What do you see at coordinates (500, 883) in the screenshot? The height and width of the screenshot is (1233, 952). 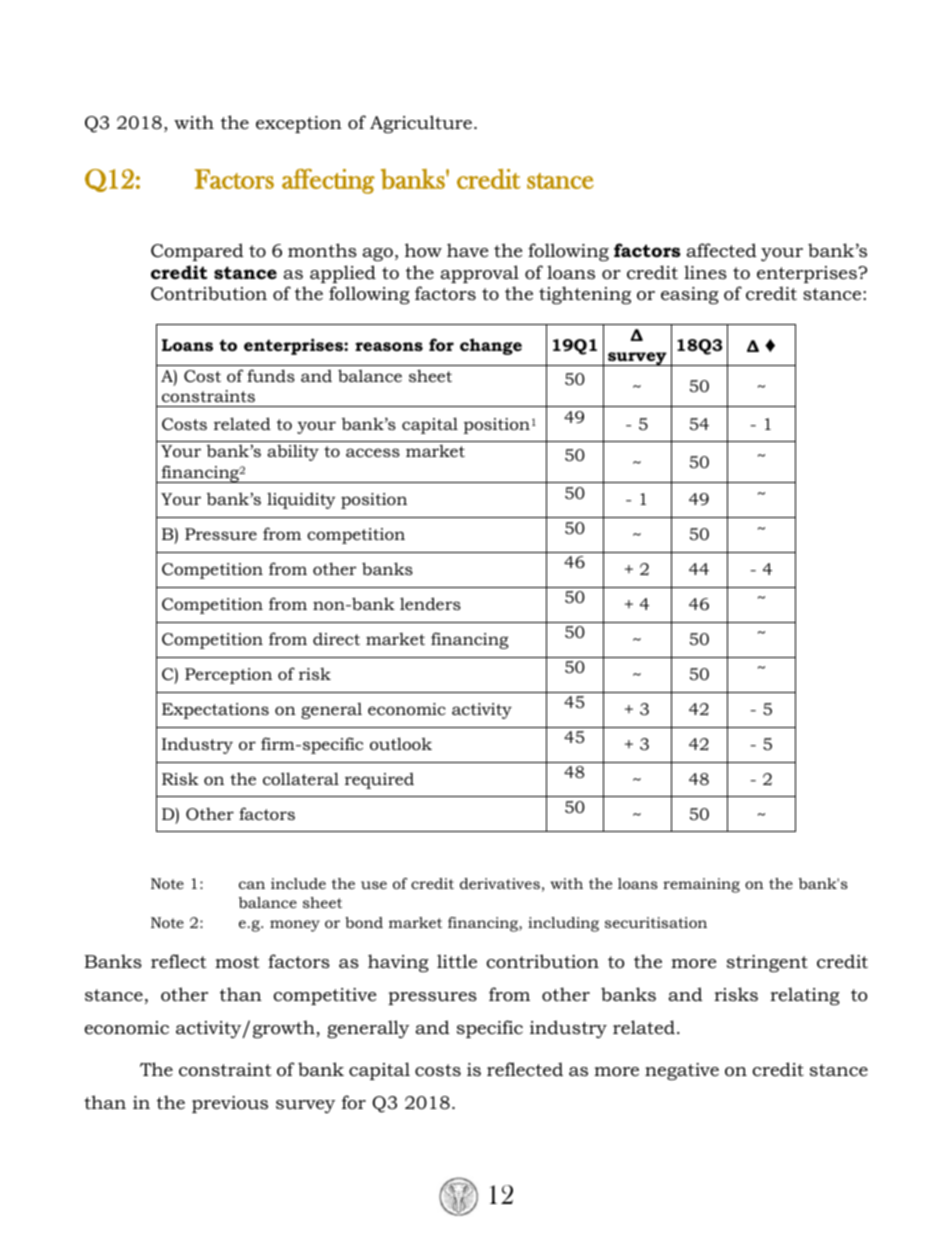 I see `derivatives` at bounding box center [500, 883].
